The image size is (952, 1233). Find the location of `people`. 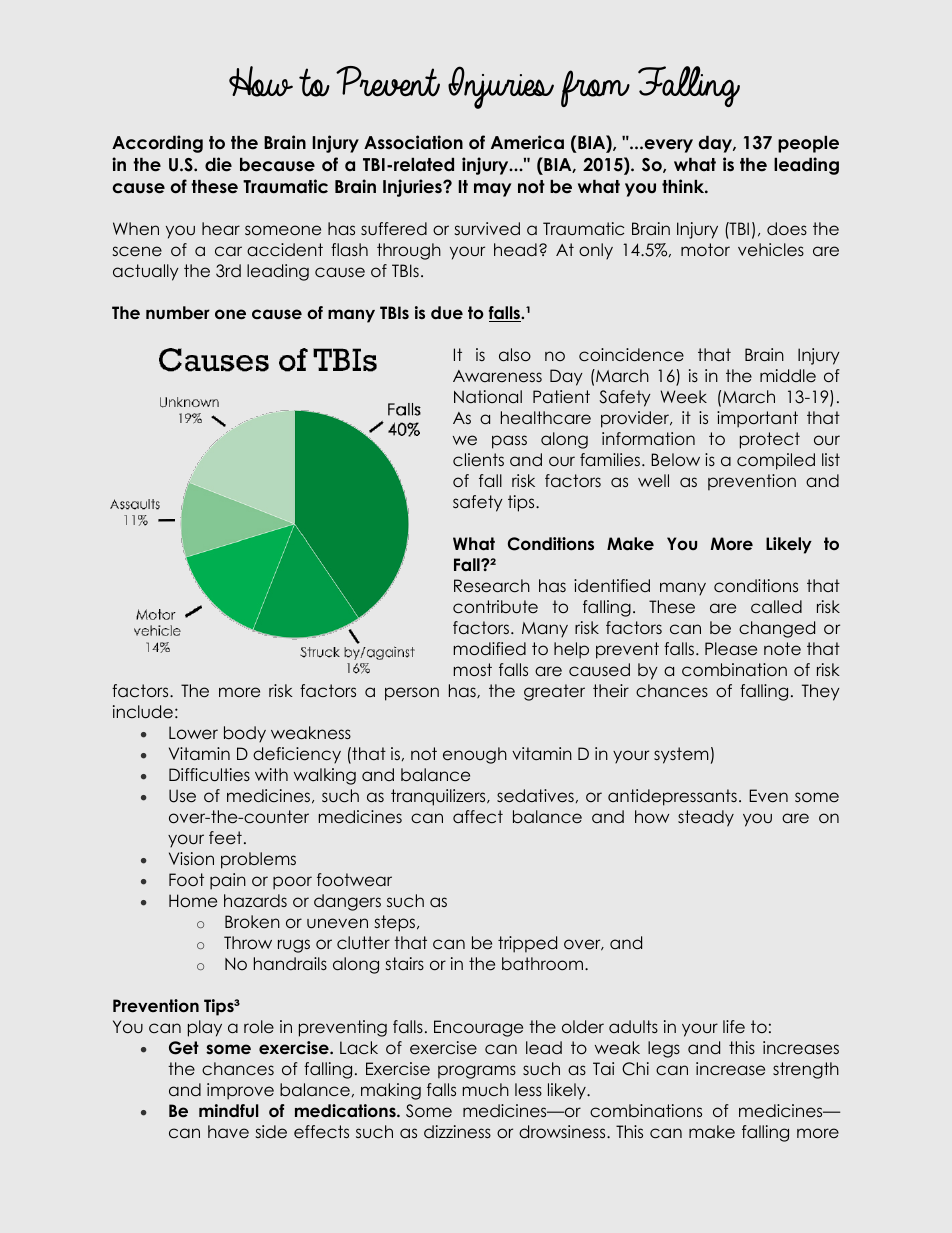

people is located at coordinates (808, 144).
